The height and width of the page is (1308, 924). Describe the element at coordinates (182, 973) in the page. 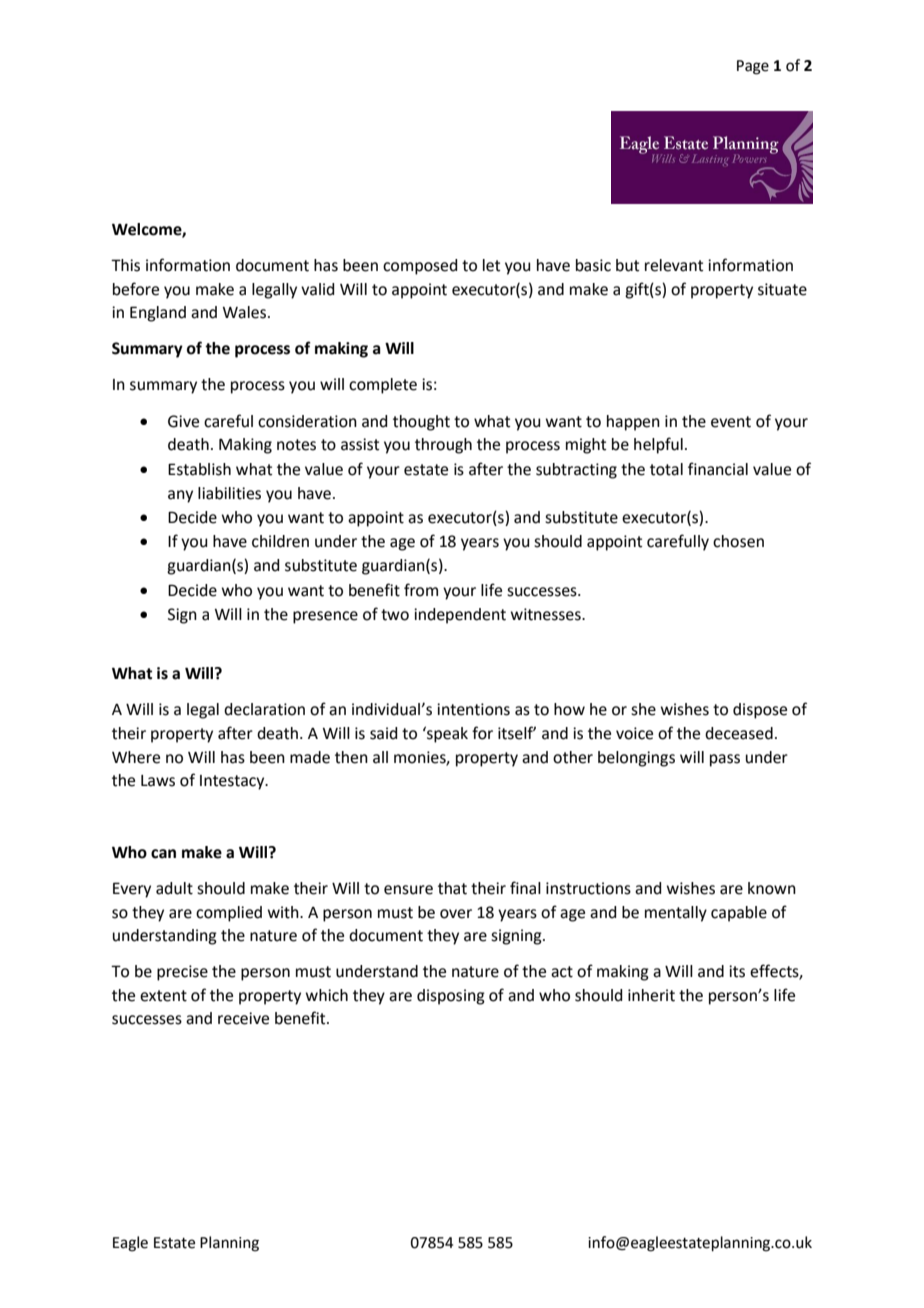

I see `precise` at that location.
